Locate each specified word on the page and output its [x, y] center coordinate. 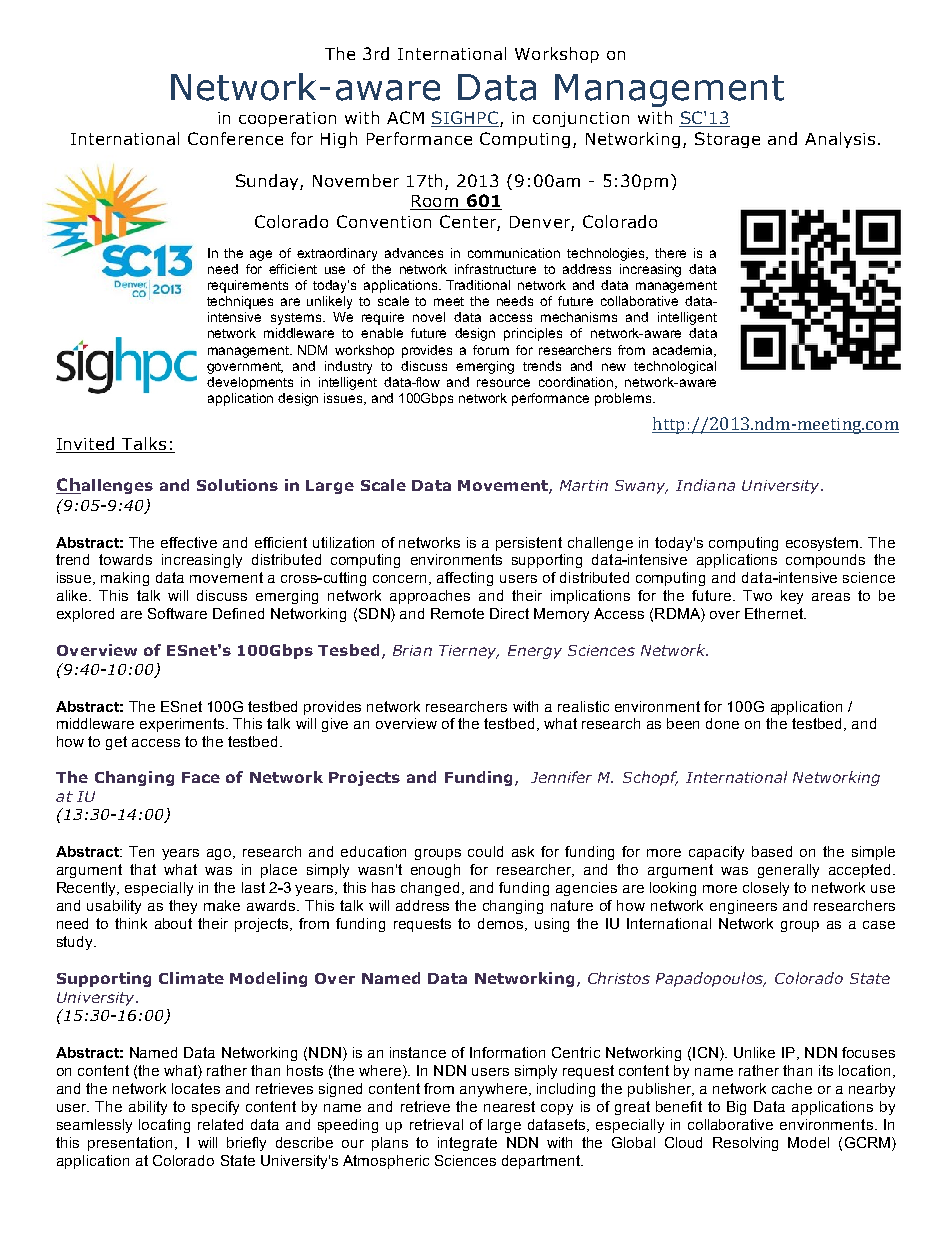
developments [250, 383]
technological [675, 367]
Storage [727, 140]
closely [766, 889]
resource [503, 383]
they [183, 907]
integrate [467, 1144]
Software [177, 613]
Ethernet [775, 613]
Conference [235, 138]
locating [164, 1126]
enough [435, 871]
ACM [405, 117]
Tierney [469, 652]
